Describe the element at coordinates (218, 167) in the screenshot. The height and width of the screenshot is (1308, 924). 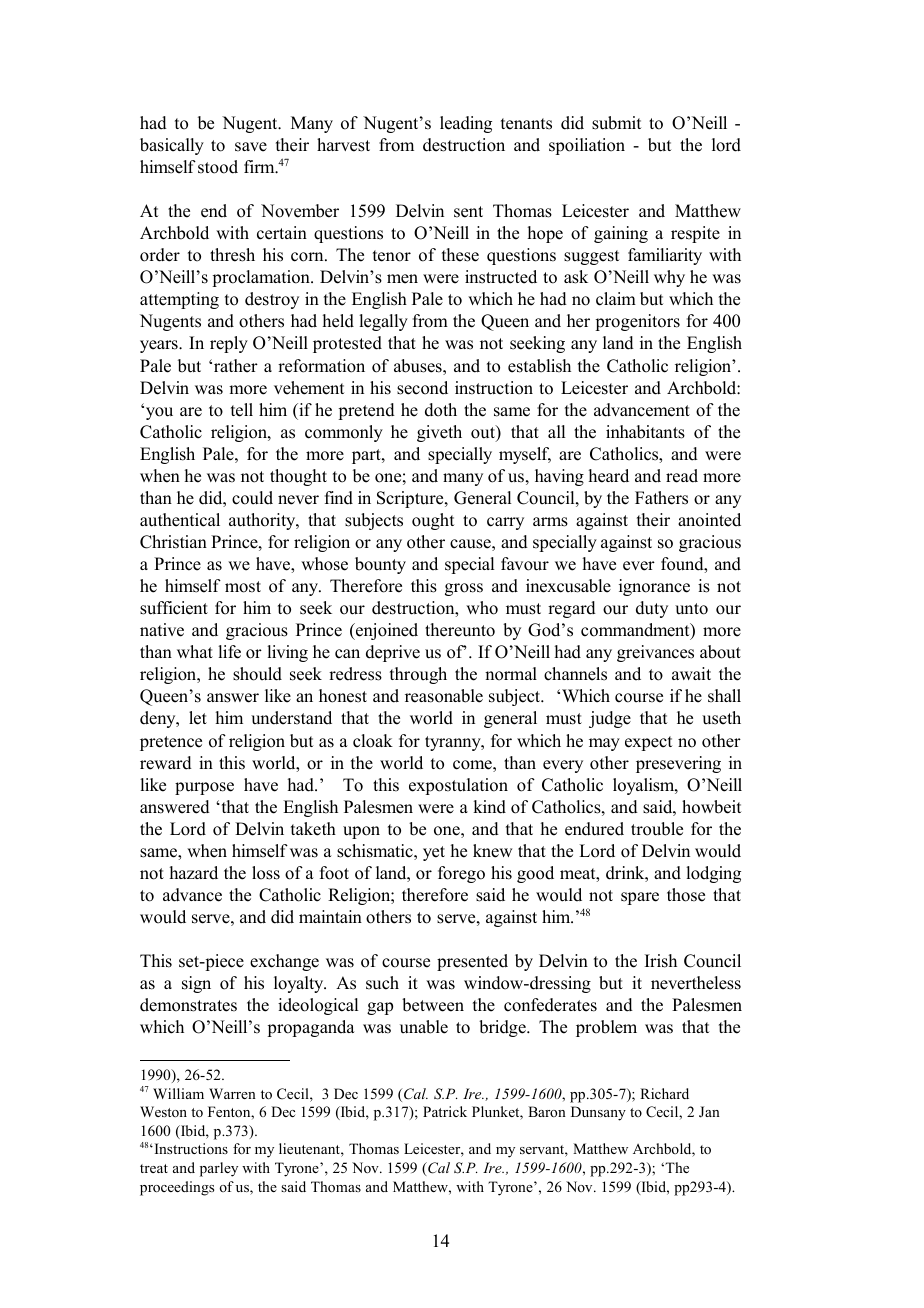
I see `stood` at that location.
